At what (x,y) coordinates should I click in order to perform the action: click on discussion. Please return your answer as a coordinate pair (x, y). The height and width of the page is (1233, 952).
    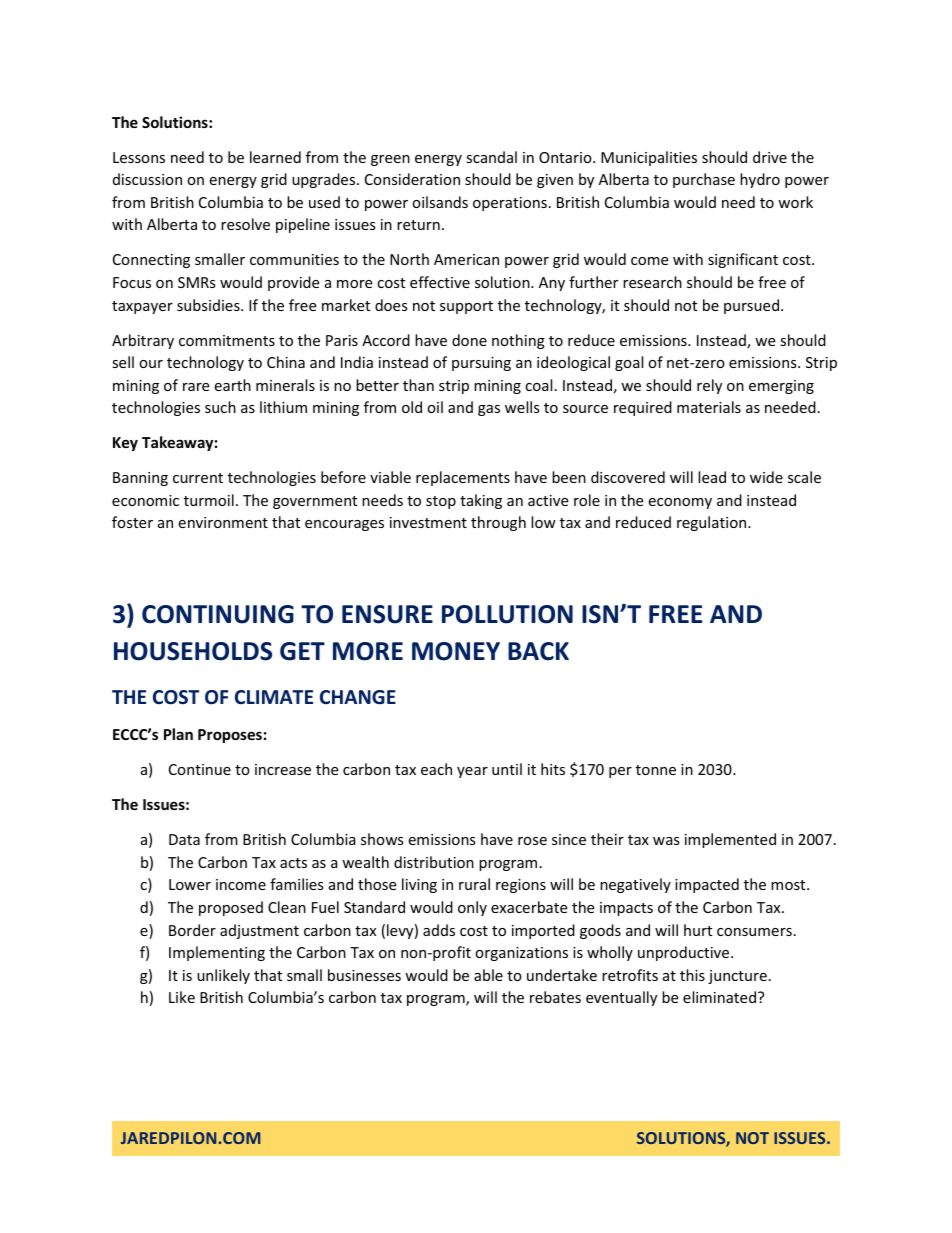
    Looking at the image, I should click on (147, 179).
